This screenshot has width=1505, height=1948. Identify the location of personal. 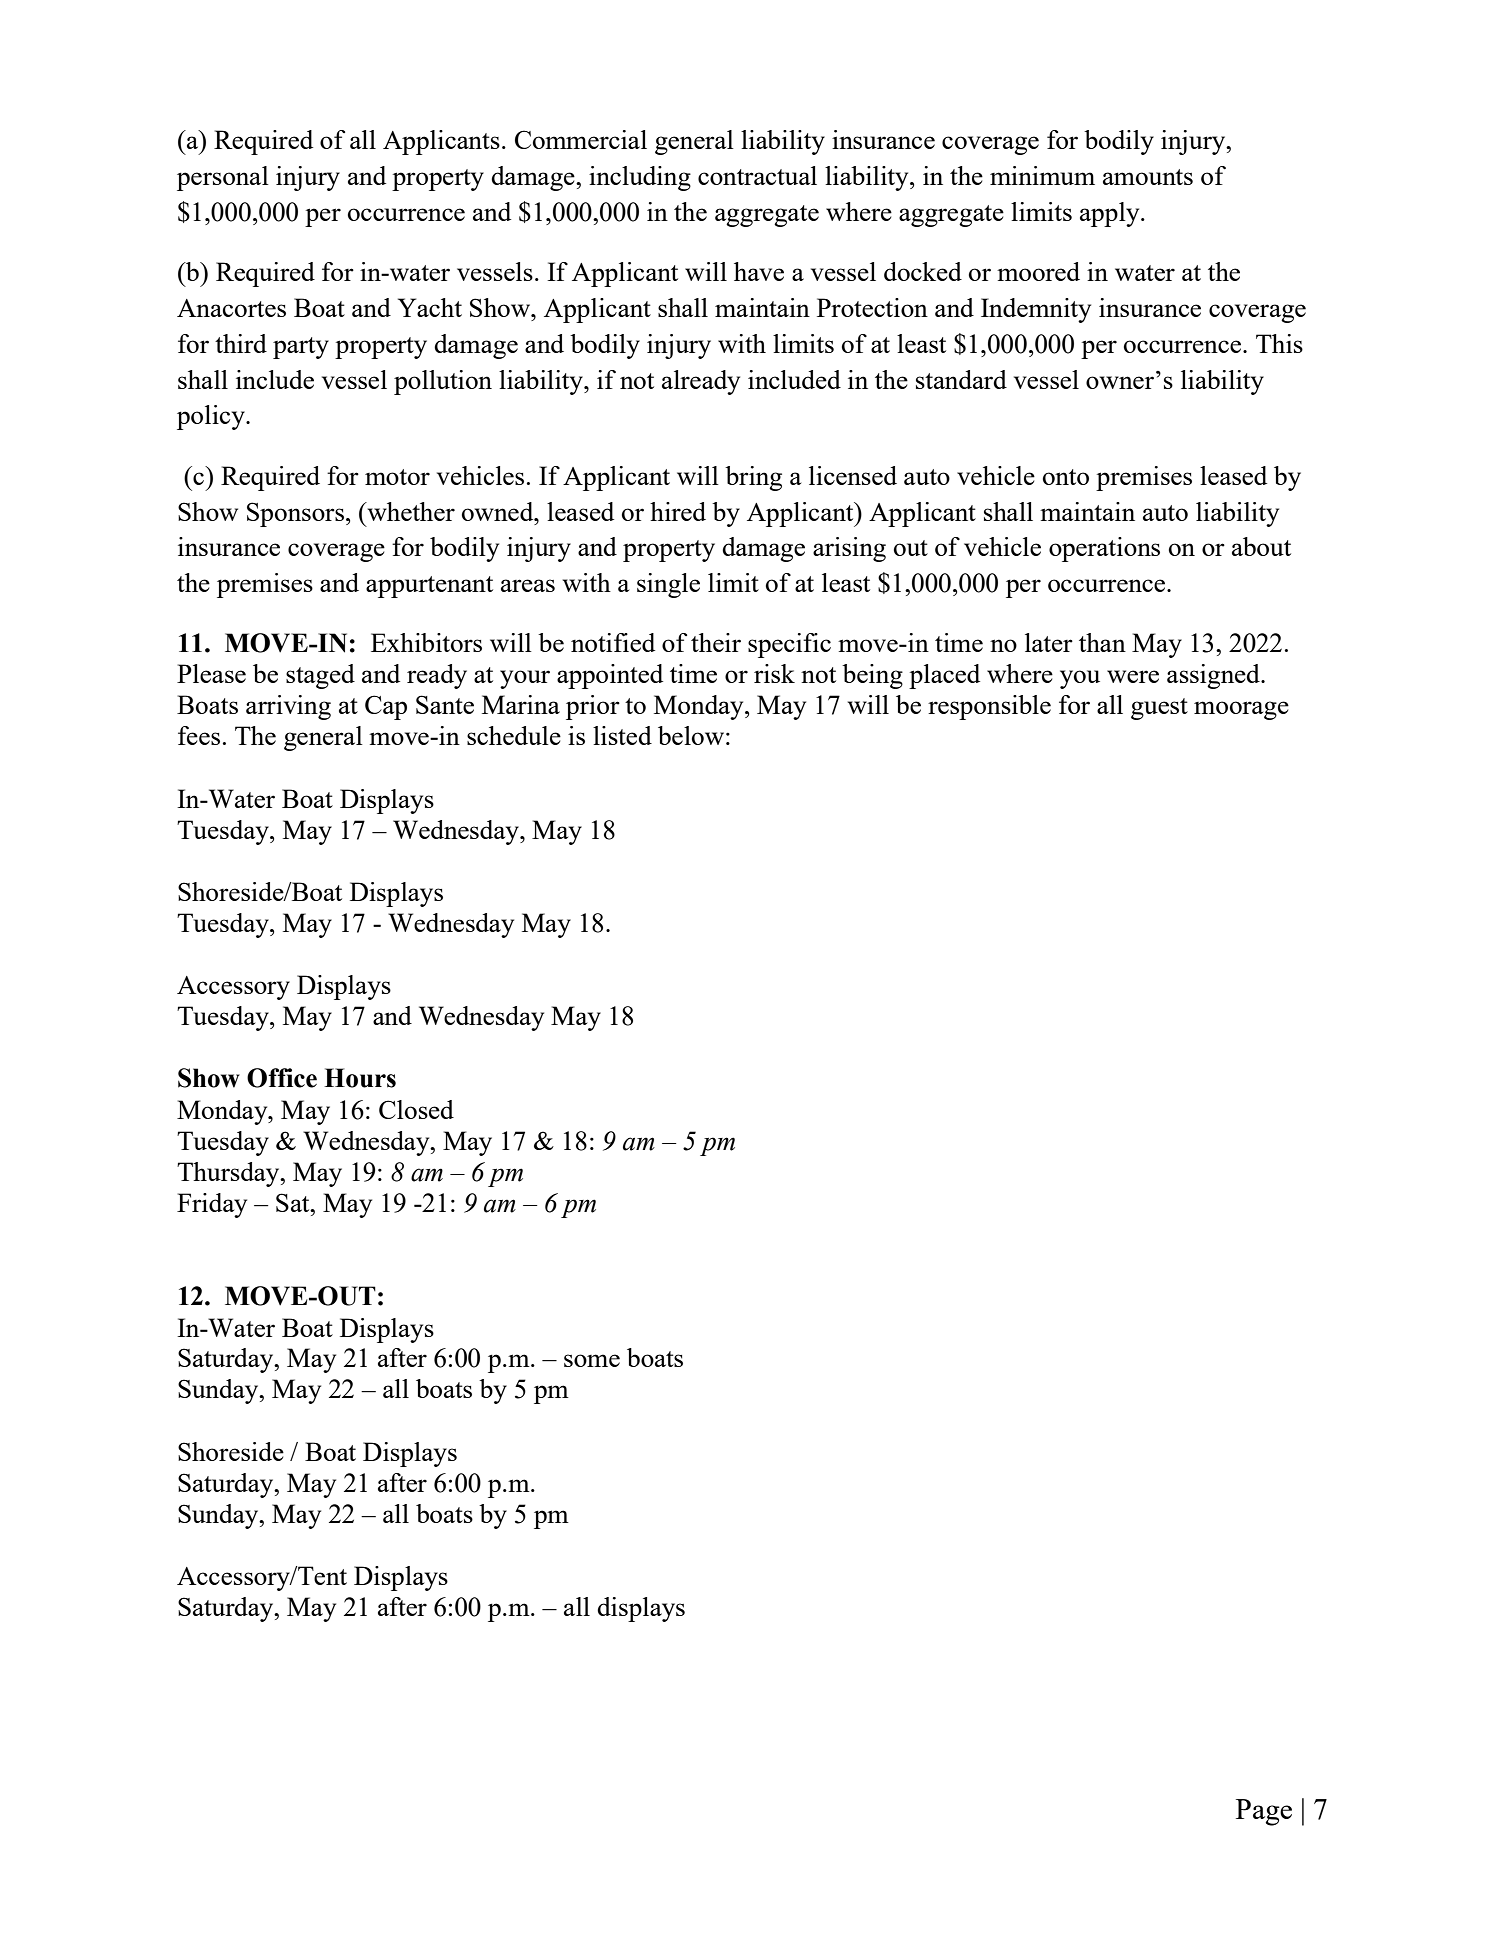
(223, 178).
